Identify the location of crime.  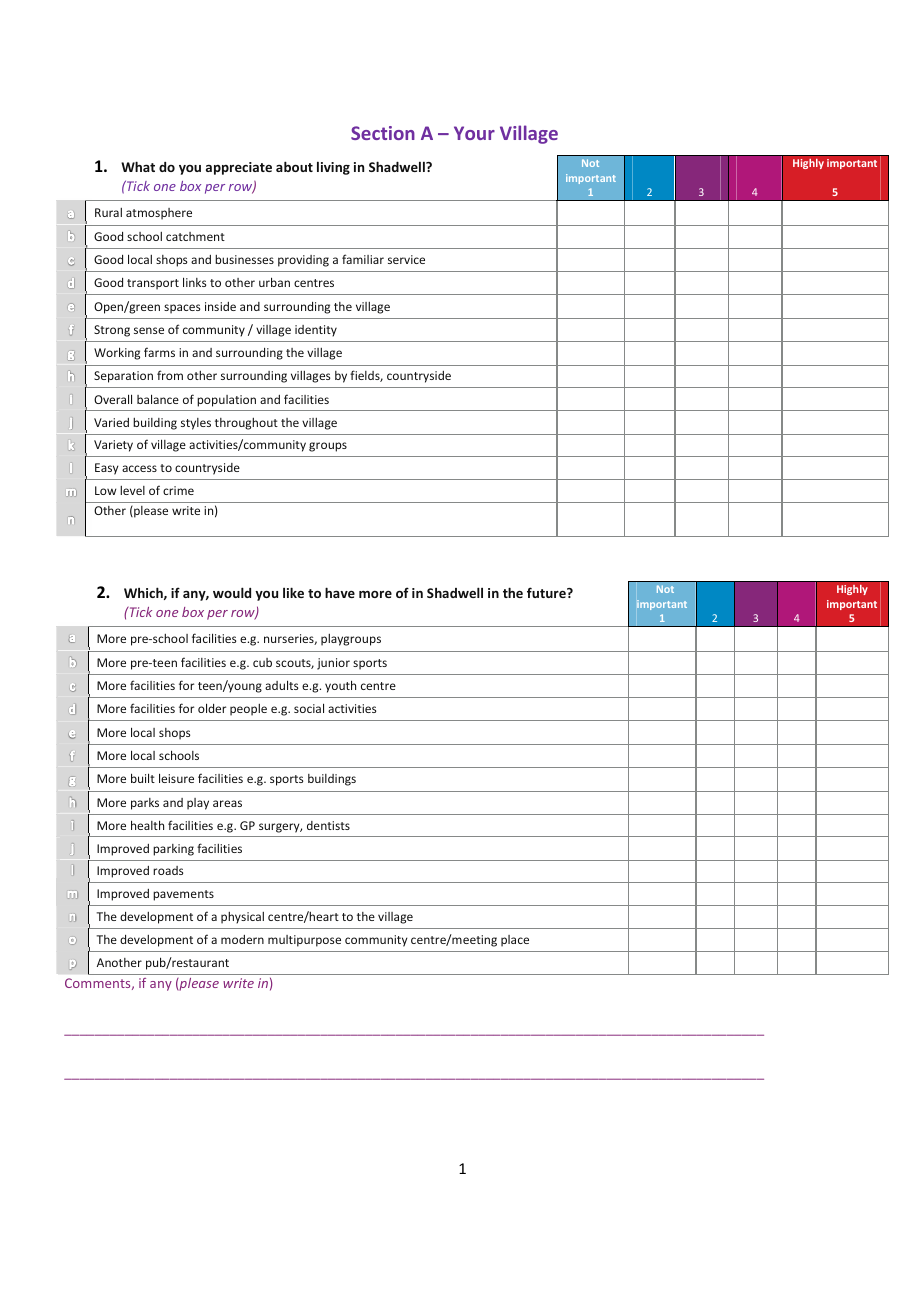
(178, 490).
